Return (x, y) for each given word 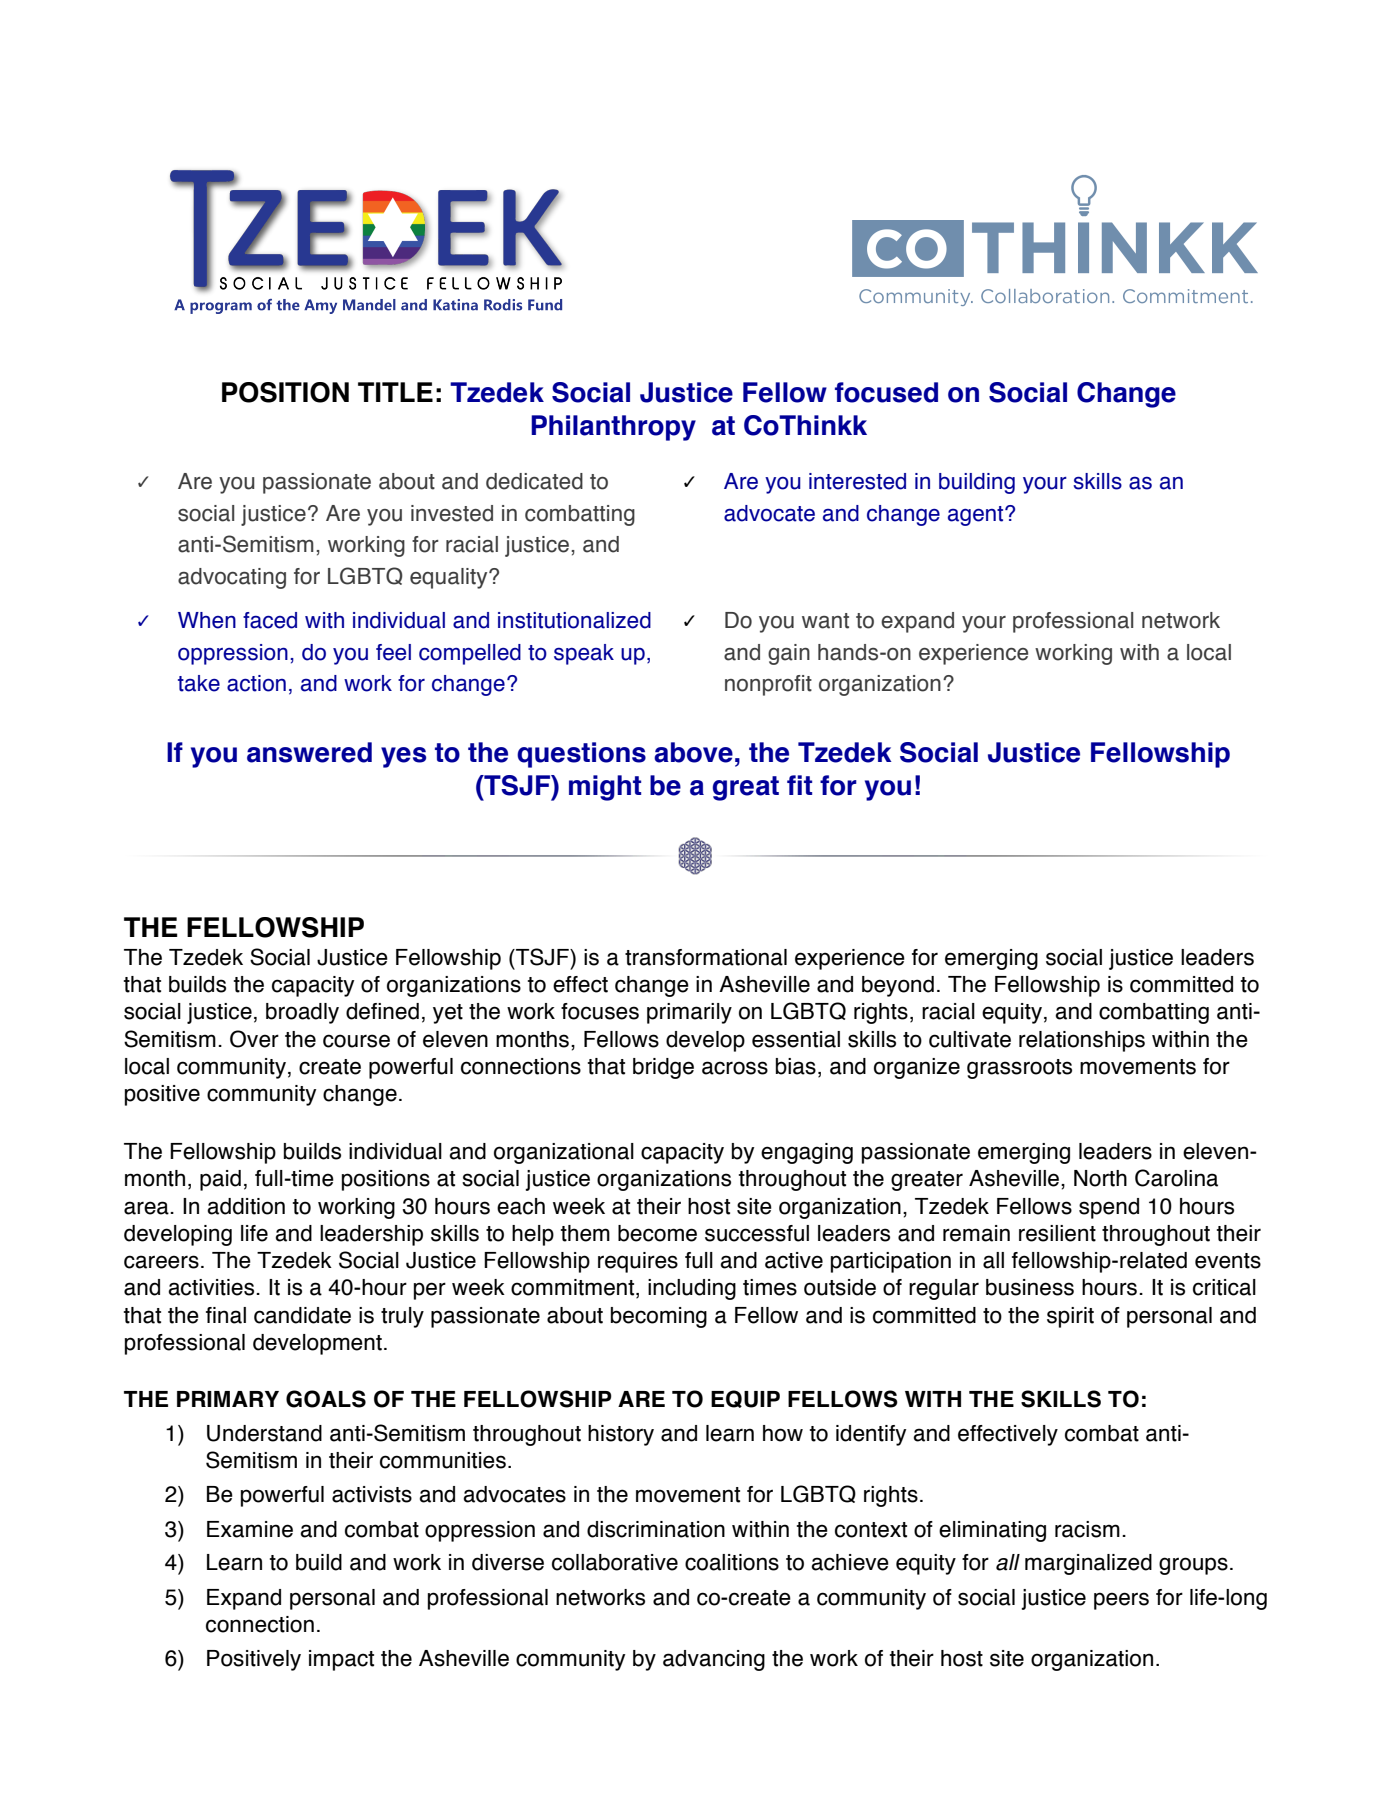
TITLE (395, 392)
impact (341, 1660)
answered (309, 752)
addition (246, 1206)
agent (977, 516)
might (605, 788)
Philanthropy (613, 428)
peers (1121, 1601)
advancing (714, 1660)
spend (1109, 1208)
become (657, 1233)
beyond (898, 986)
